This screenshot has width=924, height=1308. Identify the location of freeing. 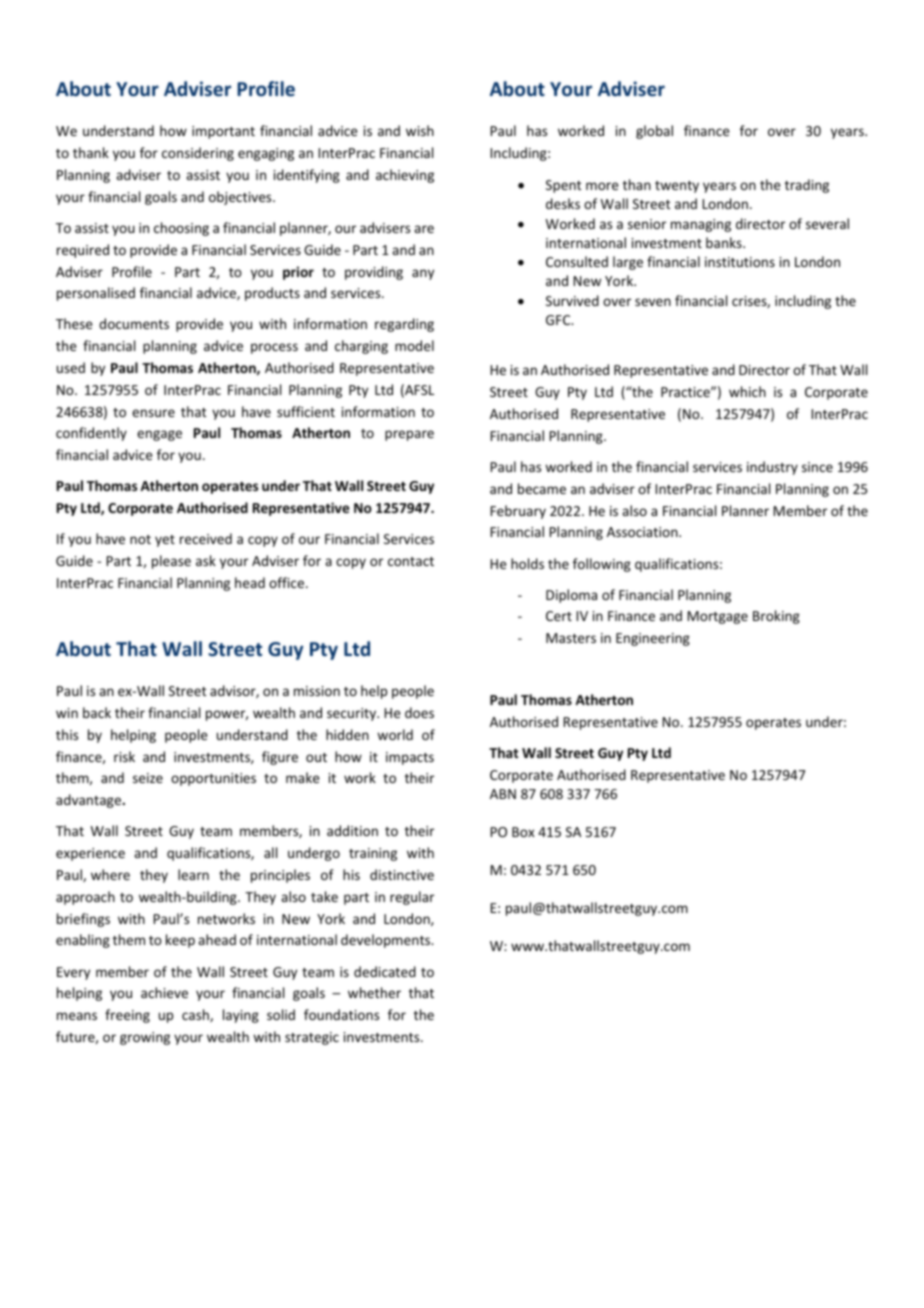
(127, 1016).
